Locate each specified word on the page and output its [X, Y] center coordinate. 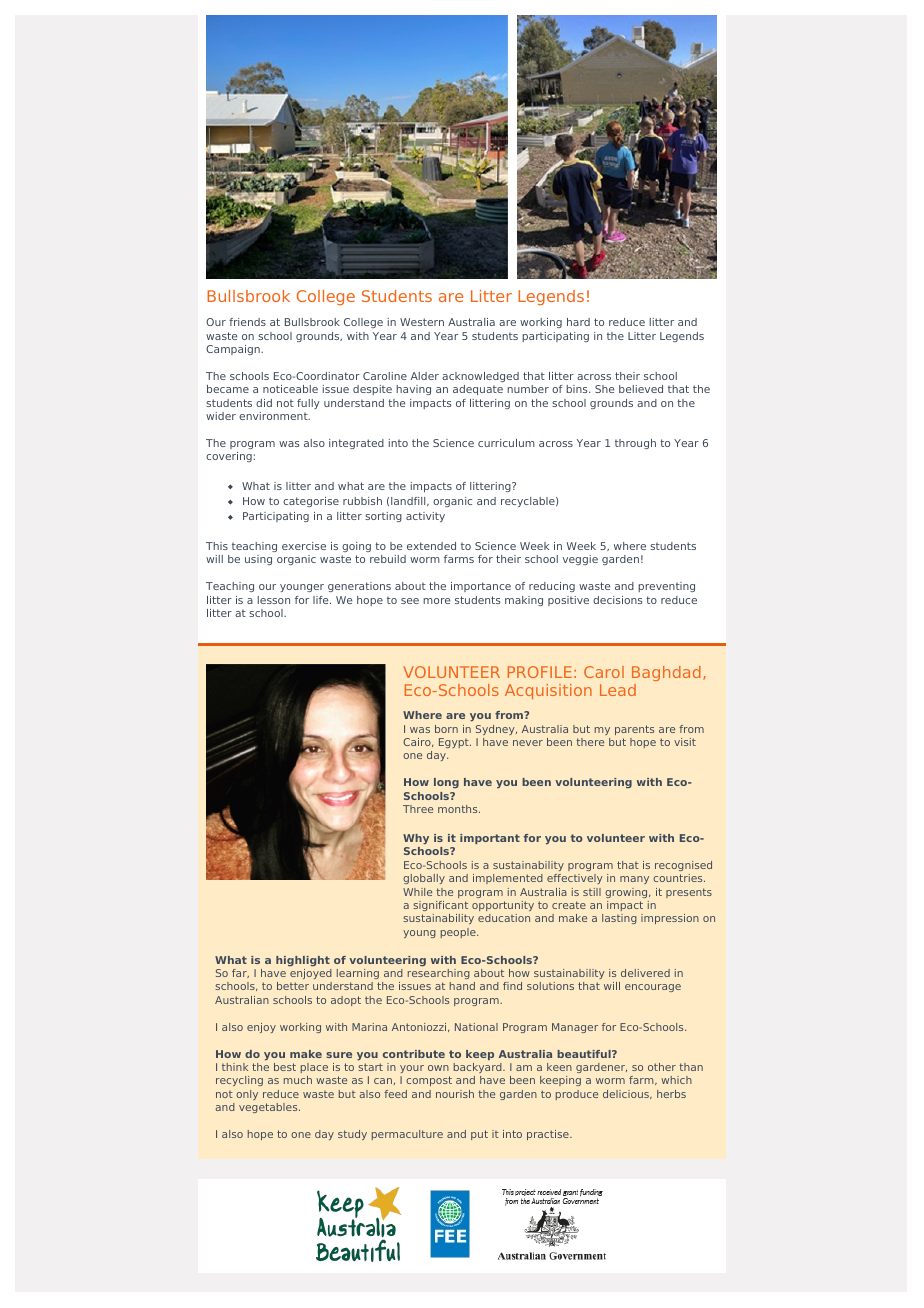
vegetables [269, 1108]
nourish [455, 1094]
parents [634, 730]
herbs [671, 1094]
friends [247, 322]
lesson [274, 600]
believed [641, 389]
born [446, 729]
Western [422, 322]
